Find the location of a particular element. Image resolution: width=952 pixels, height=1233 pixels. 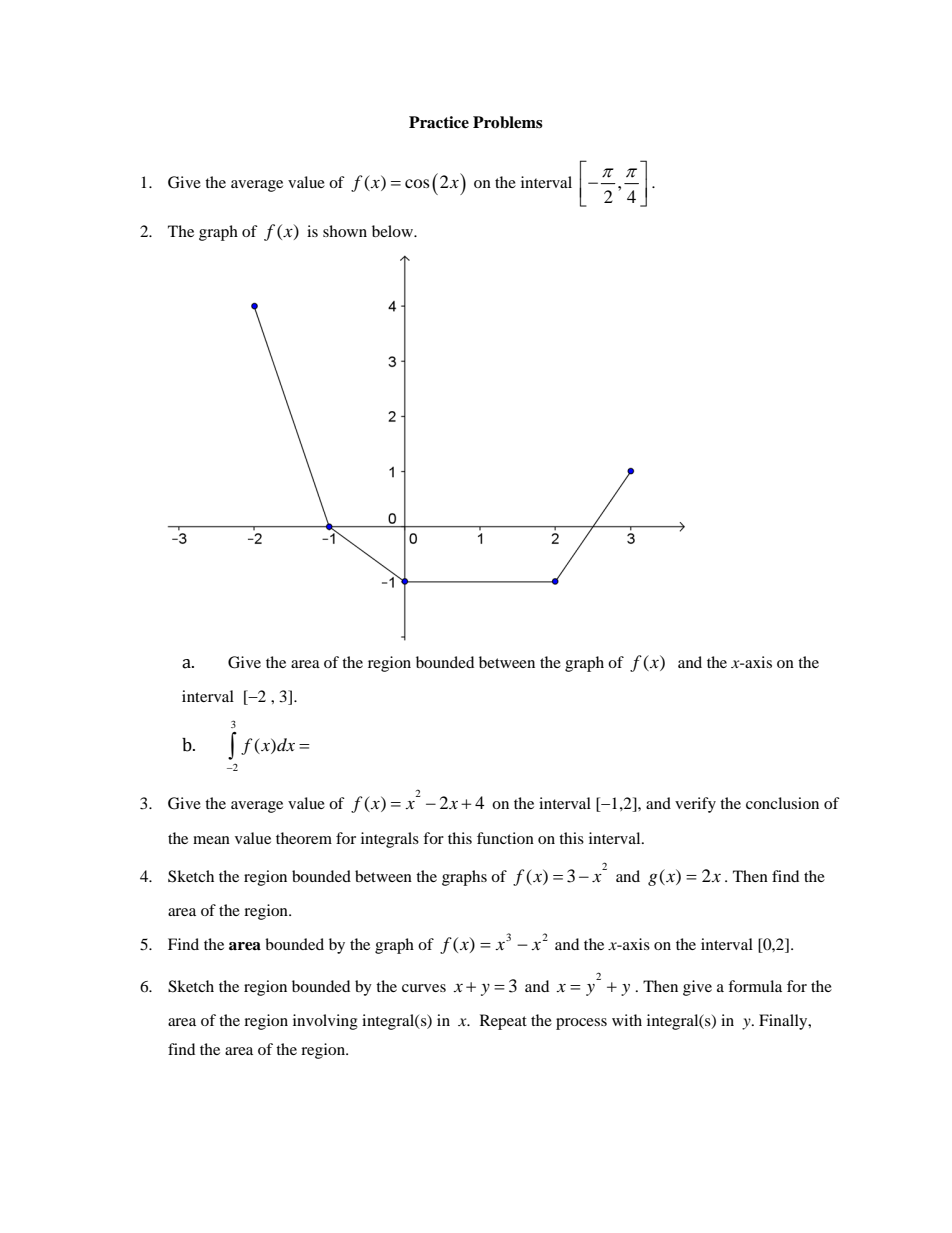

verify is located at coordinates (695, 805).
